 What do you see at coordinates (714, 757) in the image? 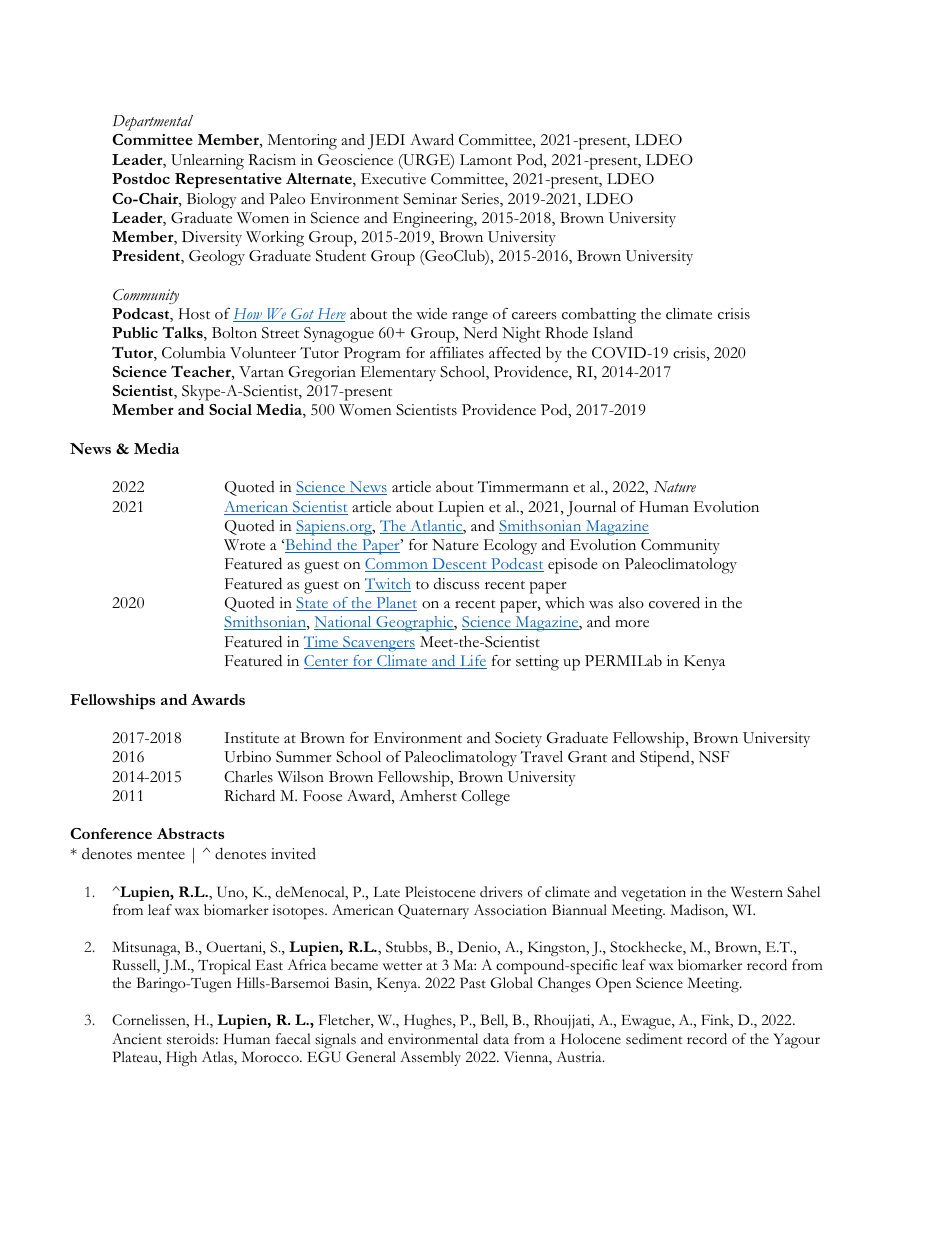
I see `NSF` at bounding box center [714, 757].
